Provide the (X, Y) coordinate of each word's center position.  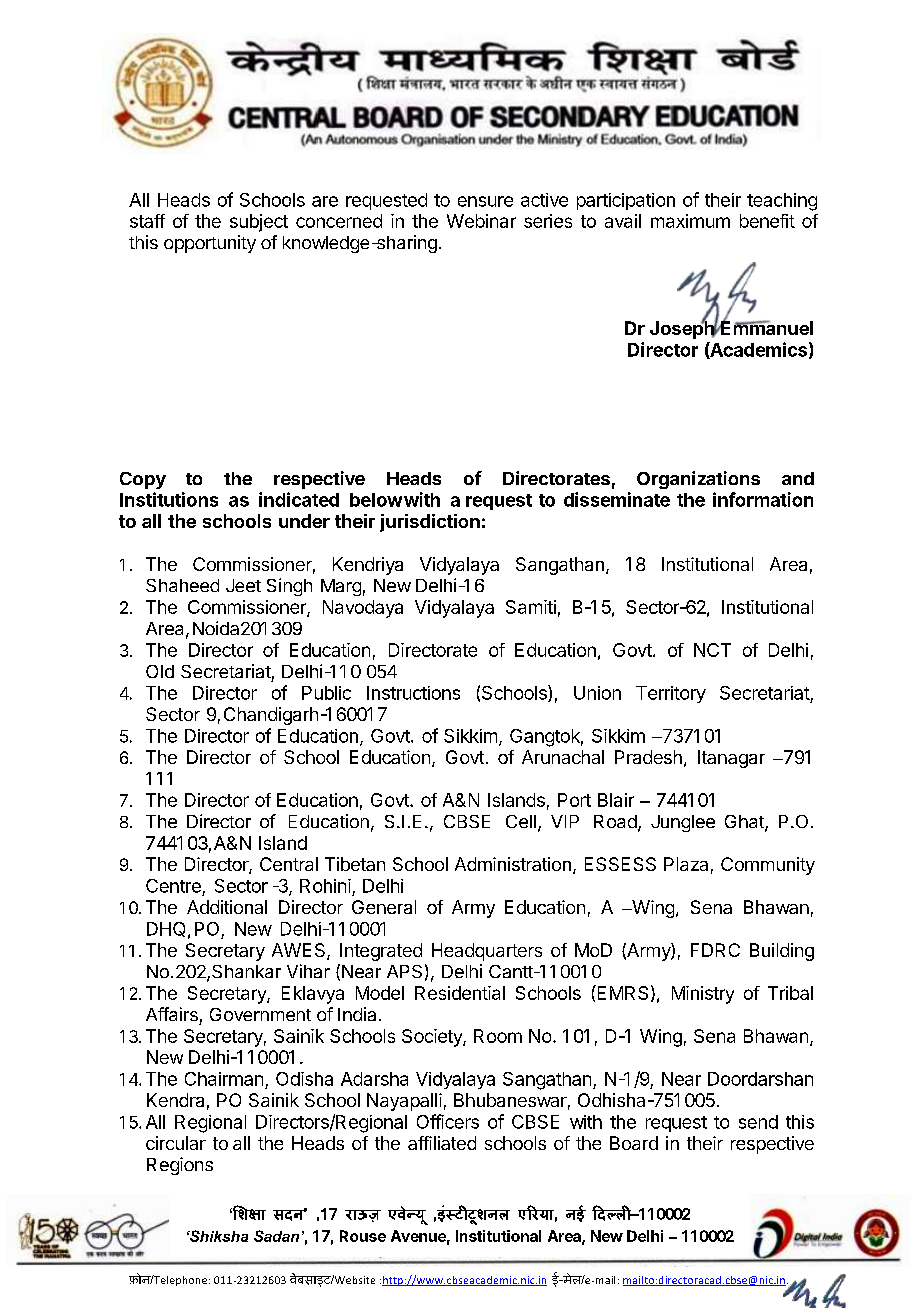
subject (259, 223)
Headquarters (487, 952)
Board (634, 1143)
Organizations (698, 480)
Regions (180, 1166)
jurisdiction (430, 523)
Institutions (169, 499)
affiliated (442, 1143)
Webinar (481, 221)
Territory (671, 694)
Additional (227, 907)
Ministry (703, 995)
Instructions (413, 693)
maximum (690, 221)
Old (160, 671)
